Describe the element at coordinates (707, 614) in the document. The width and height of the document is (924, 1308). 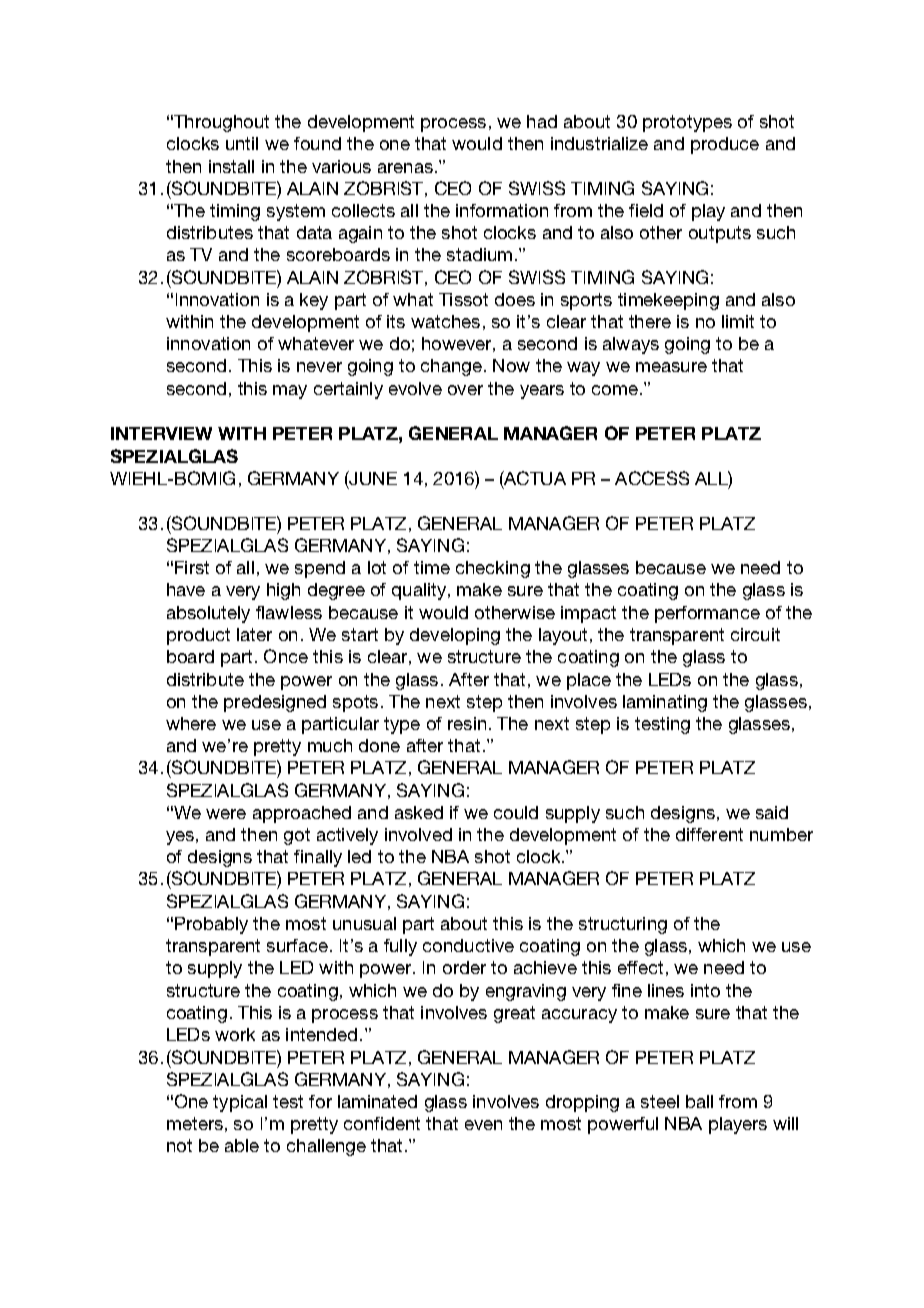
I see `performance` at that location.
